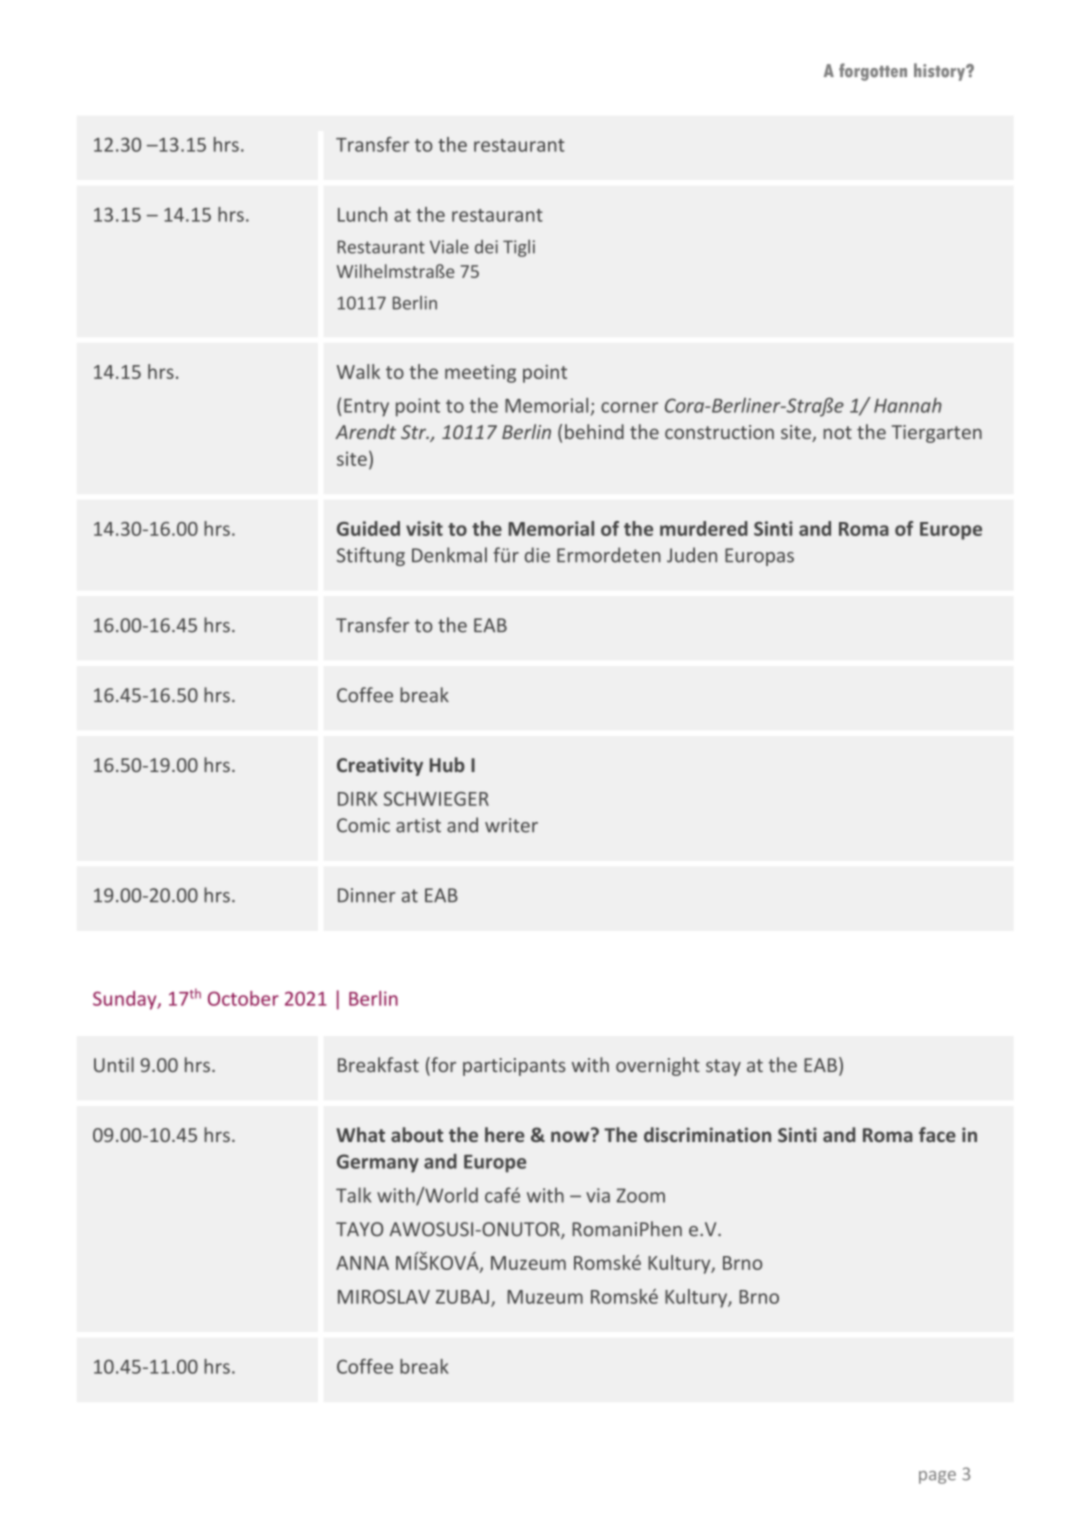 Image resolution: width=1077 pixels, height=1522 pixels. I want to click on Zoom, so click(640, 1195).
